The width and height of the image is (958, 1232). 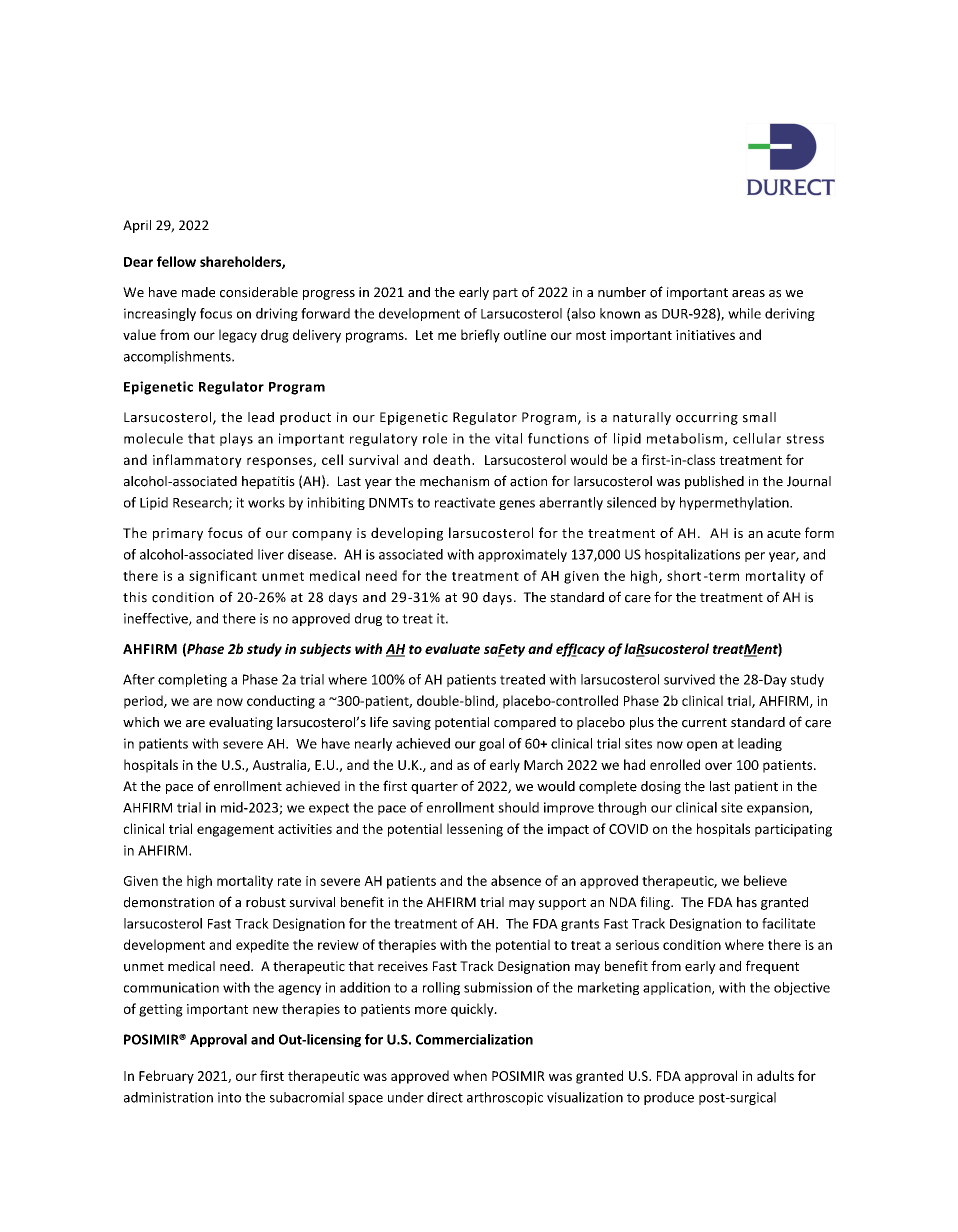 What do you see at coordinates (176, 261) in the image?
I see `fellow` at bounding box center [176, 261].
